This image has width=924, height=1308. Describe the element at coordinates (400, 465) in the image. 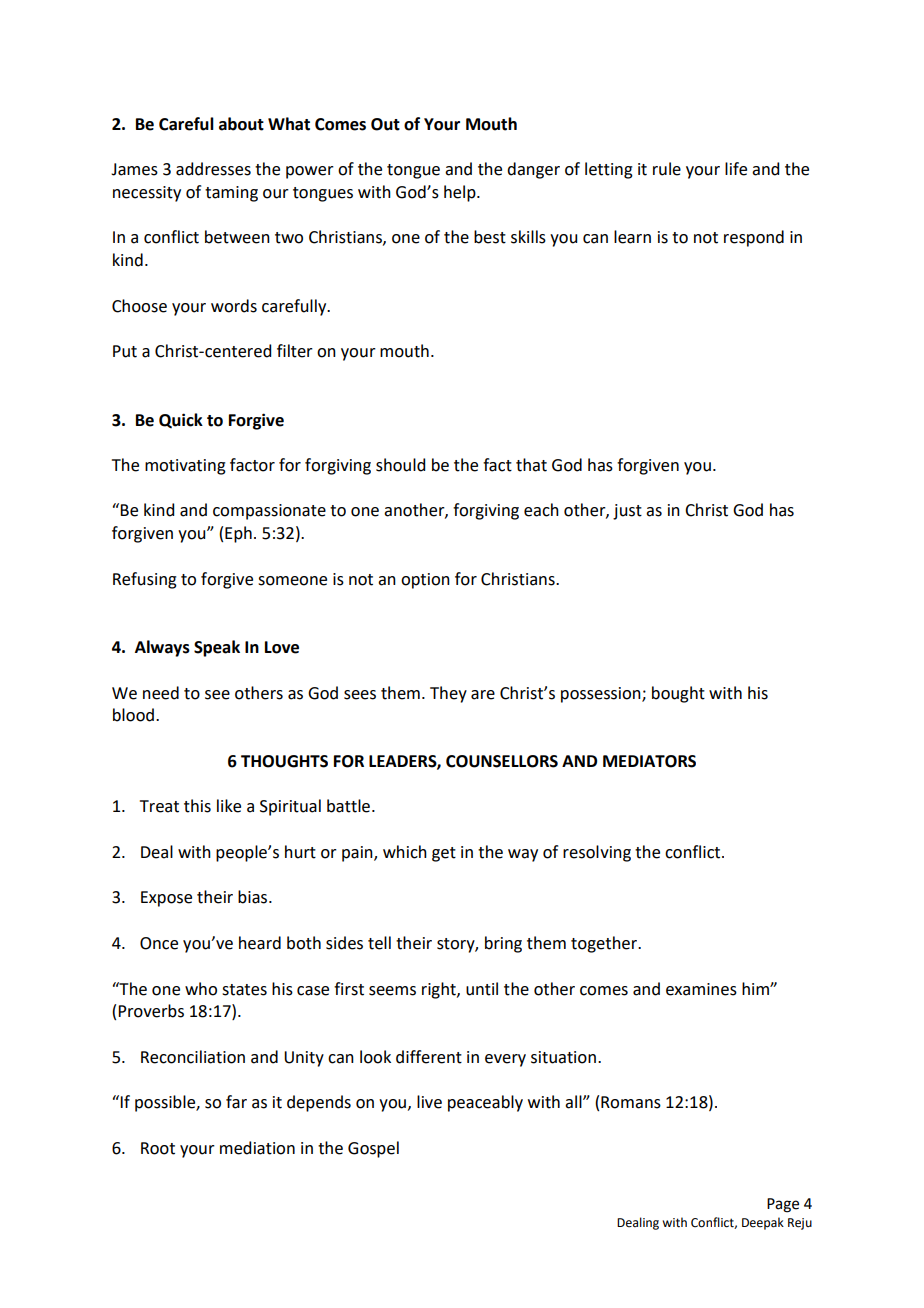

I see `should` at that location.
